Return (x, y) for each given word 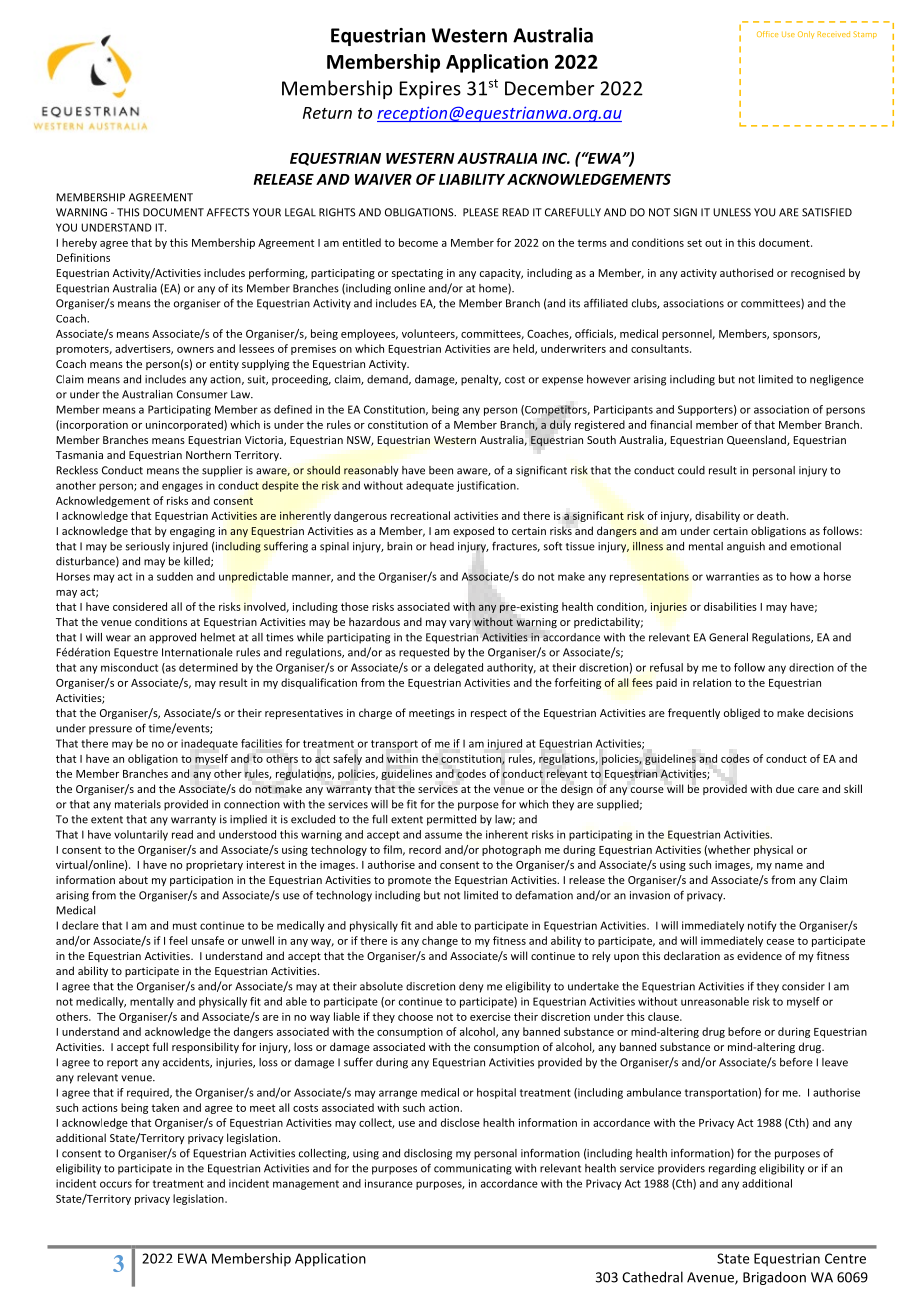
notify (762, 926)
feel (178, 940)
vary (460, 624)
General (728, 637)
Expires (430, 90)
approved (172, 638)
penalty (481, 380)
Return (327, 113)
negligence (837, 380)
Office (767, 34)
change (440, 941)
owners (195, 350)
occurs (116, 1184)
